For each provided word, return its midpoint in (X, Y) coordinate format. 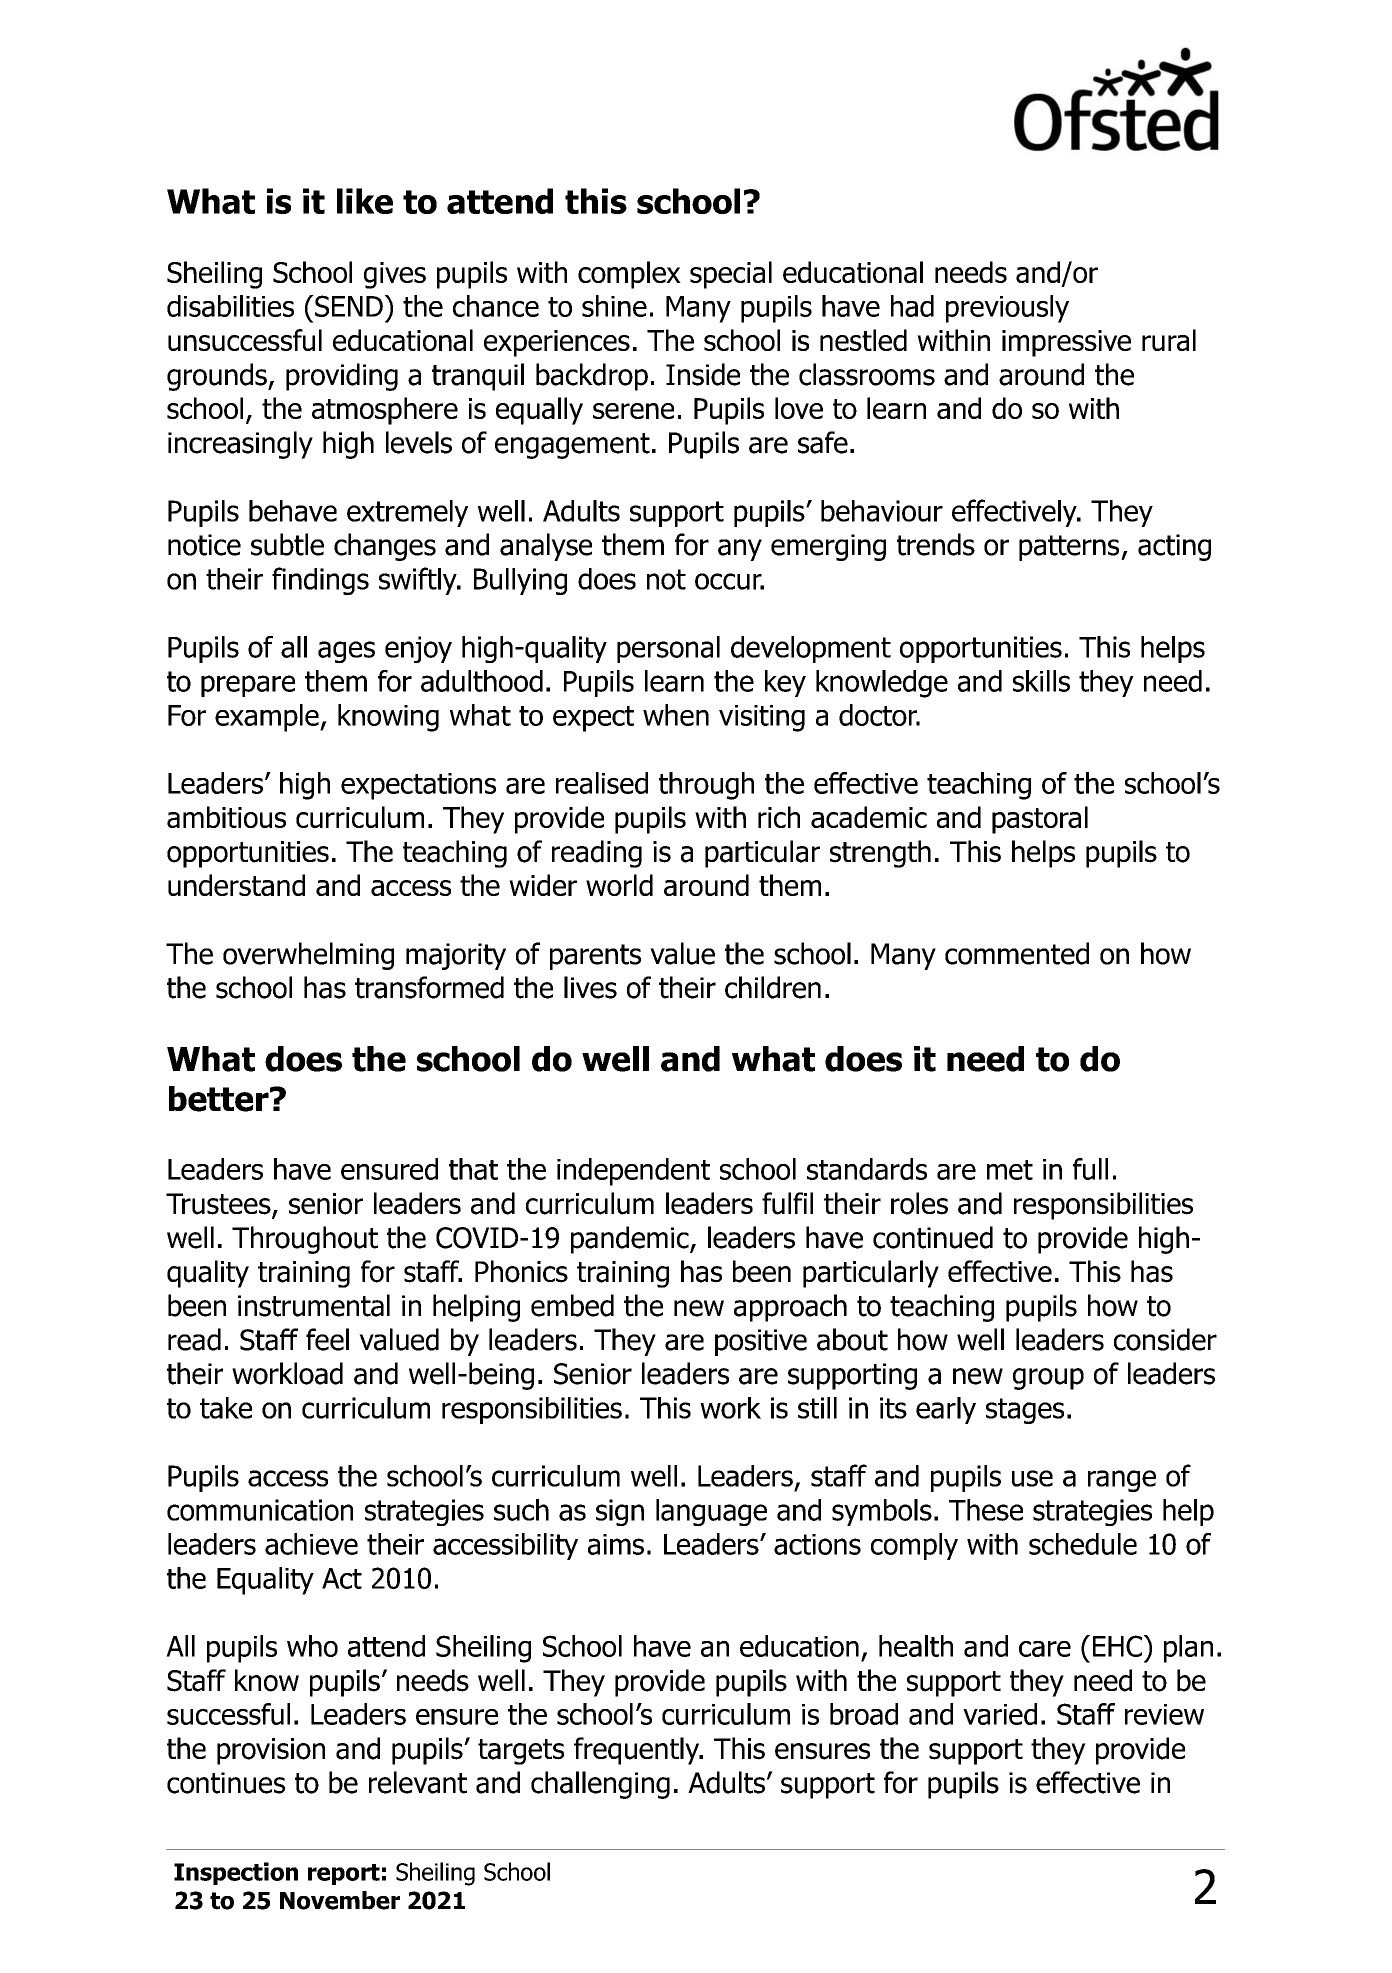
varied (1000, 1714)
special (731, 275)
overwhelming (308, 956)
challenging (600, 1785)
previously (1007, 309)
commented (1017, 953)
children (773, 987)
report (344, 1874)
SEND (348, 306)
